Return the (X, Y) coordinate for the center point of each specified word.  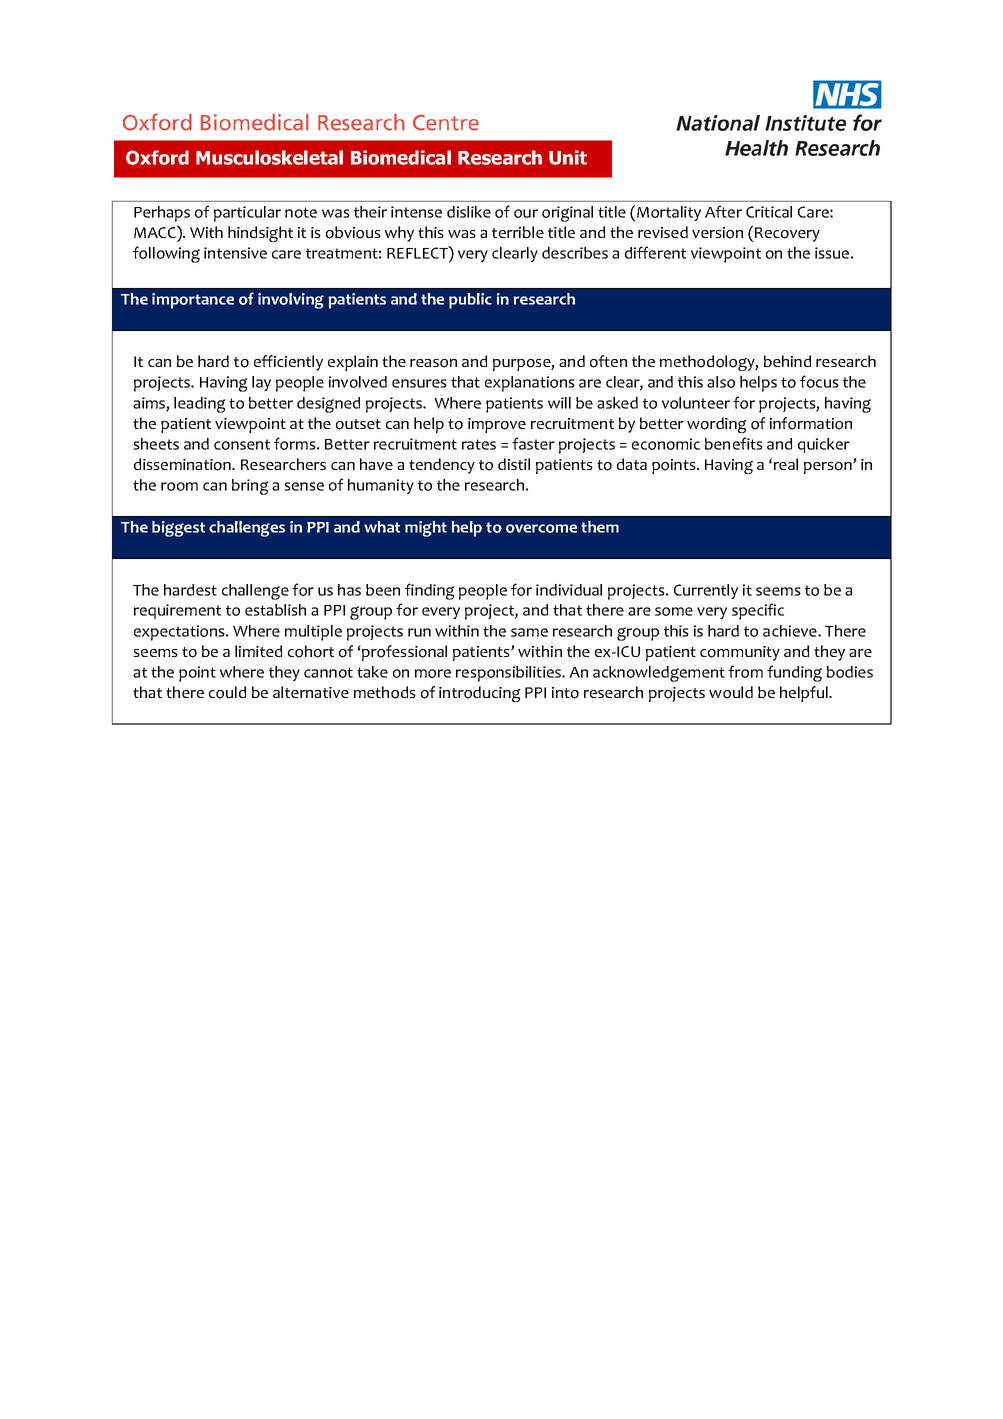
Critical (769, 212)
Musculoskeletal (269, 157)
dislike (469, 212)
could (227, 692)
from (745, 671)
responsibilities (510, 674)
